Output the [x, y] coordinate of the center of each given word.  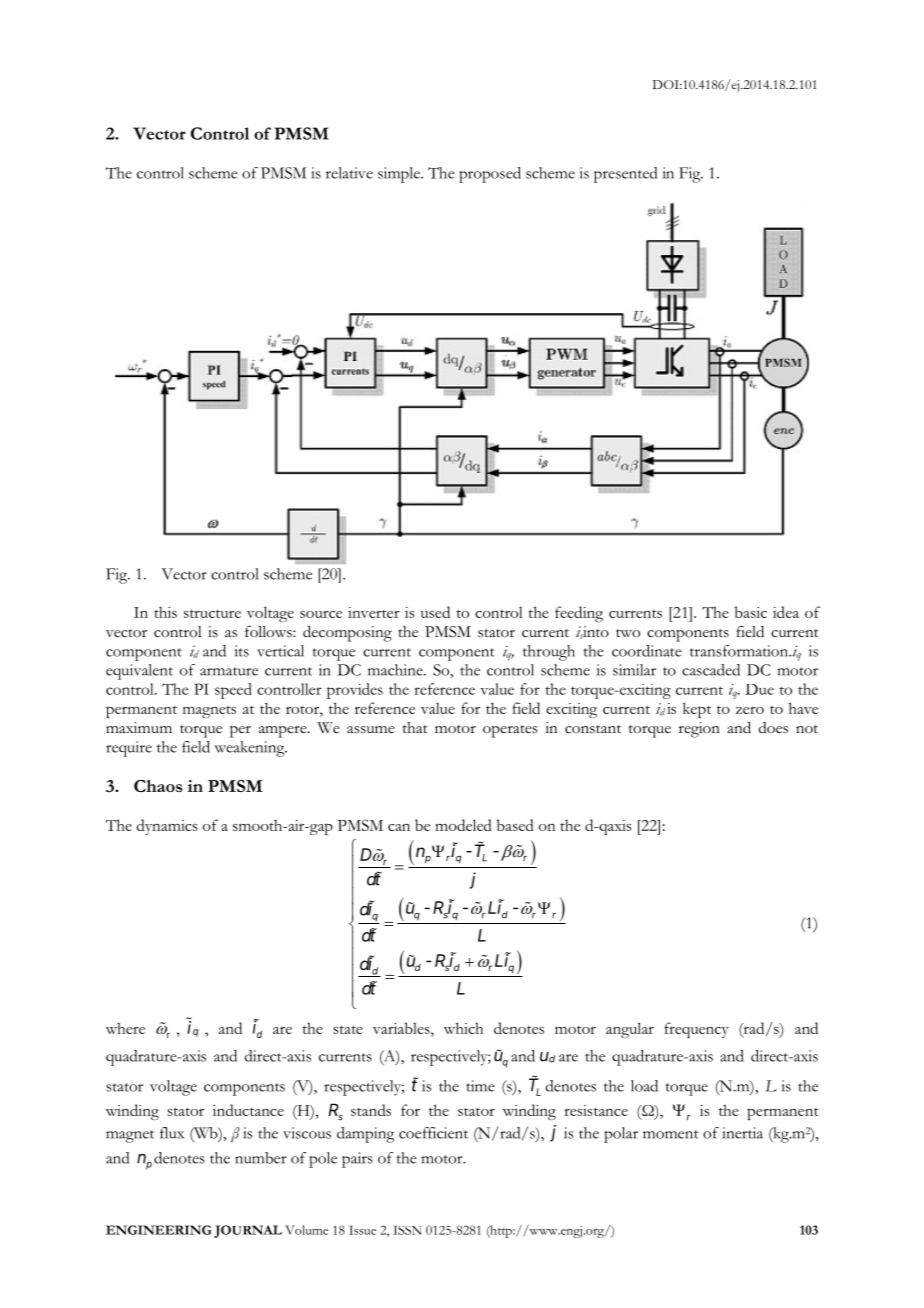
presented [625, 175]
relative [349, 173]
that [415, 727]
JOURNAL [248, 1231]
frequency [696, 1030]
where [125, 1028]
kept [697, 710]
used [435, 612]
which [463, 1028]
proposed [490, 175]
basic [751, 612]
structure [212, 613]
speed [233, 691]
